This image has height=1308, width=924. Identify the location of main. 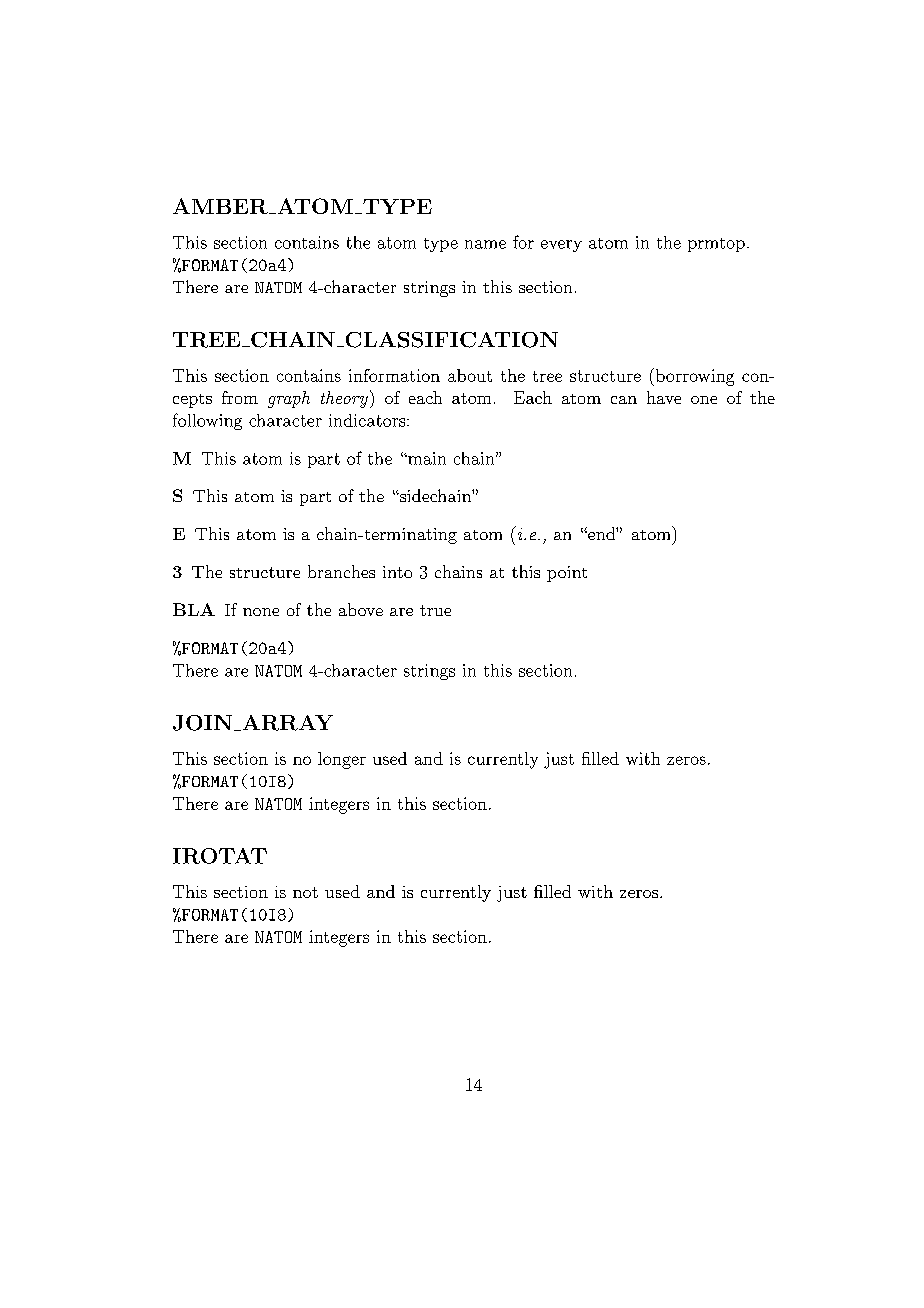
(426, 458).
